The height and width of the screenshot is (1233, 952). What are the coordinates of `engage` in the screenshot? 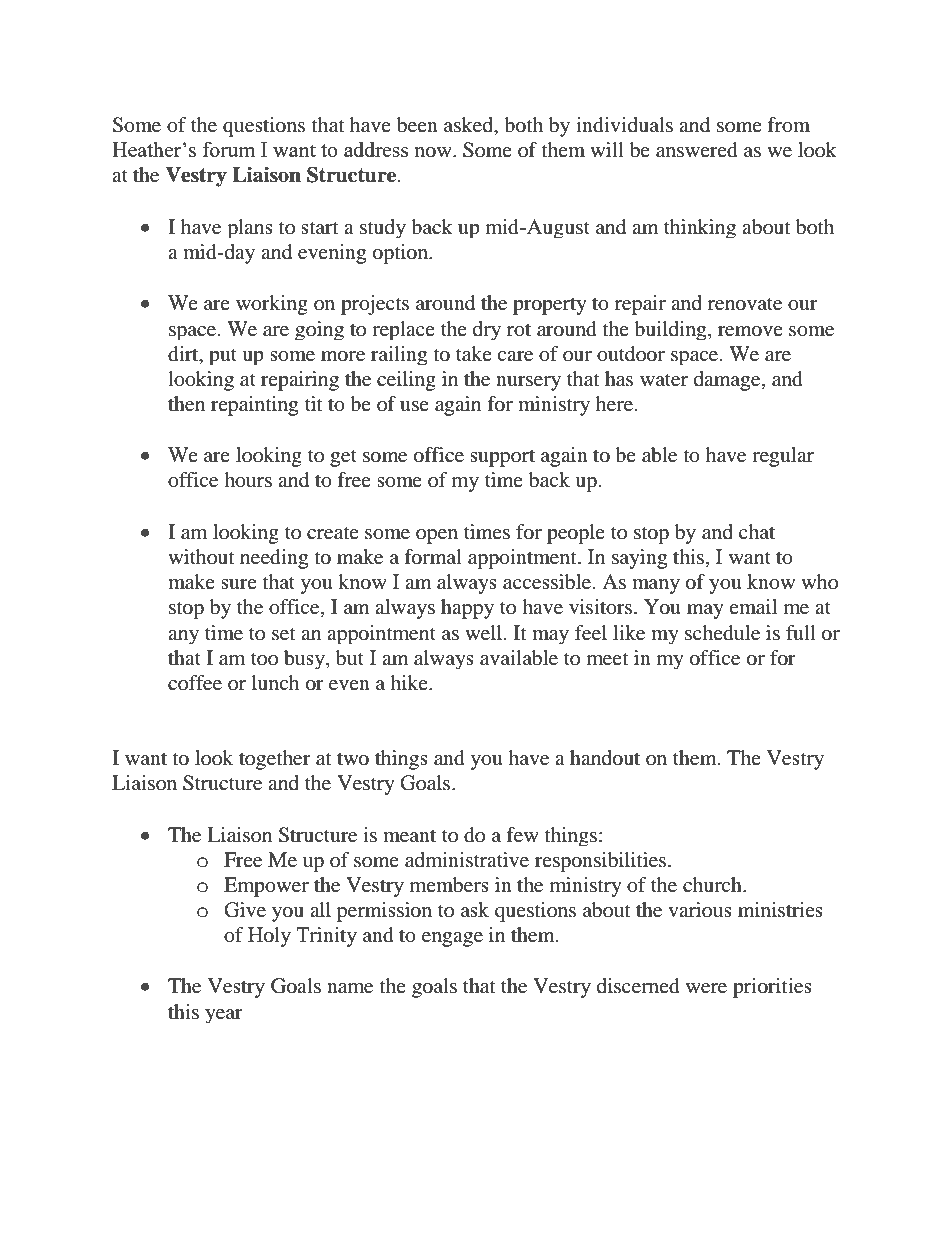 It's located at (452, 939).
